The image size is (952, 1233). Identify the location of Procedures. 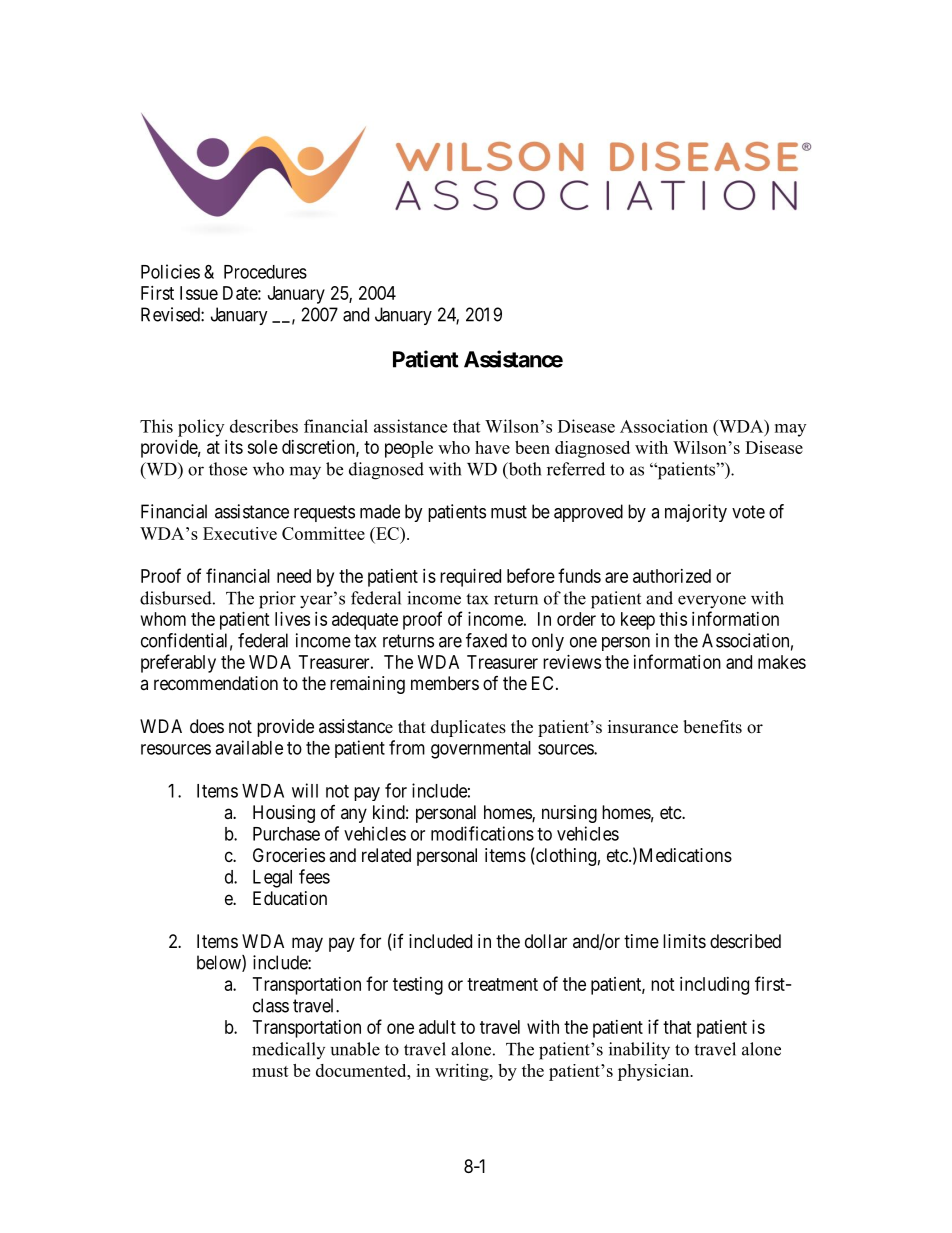
(265, 272).
